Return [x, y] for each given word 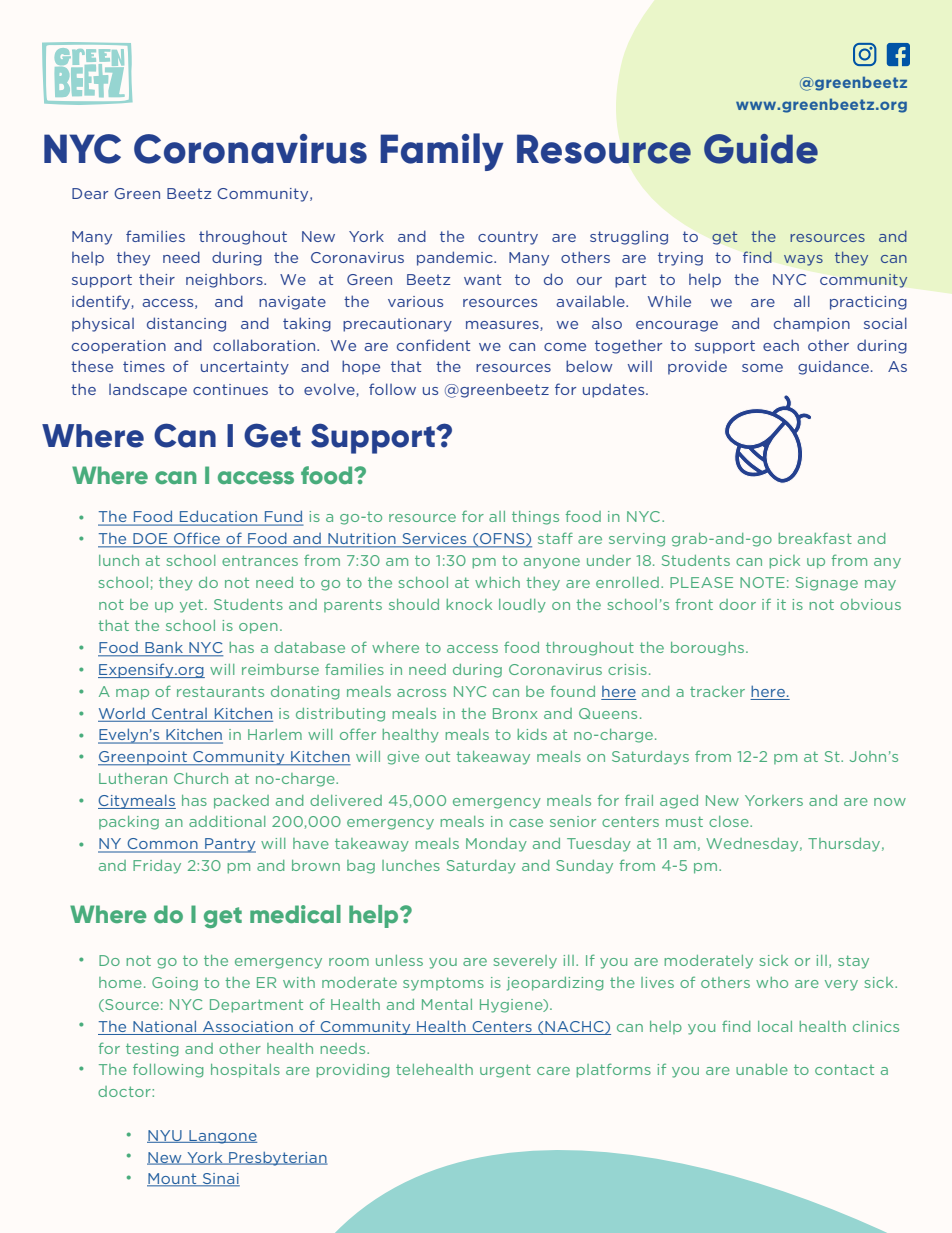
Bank [164, 648]
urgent [505, 1071]
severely [525, 962]
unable [762, 1069]
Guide [761, 149]
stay [853, 962]
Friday [157, 867]
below [589, 366]
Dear [90, 193]
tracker [717, 691]
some [762, 368]
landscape [148, 390]
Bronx [515, 713]
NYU [165, 1136]
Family [441, 152]
